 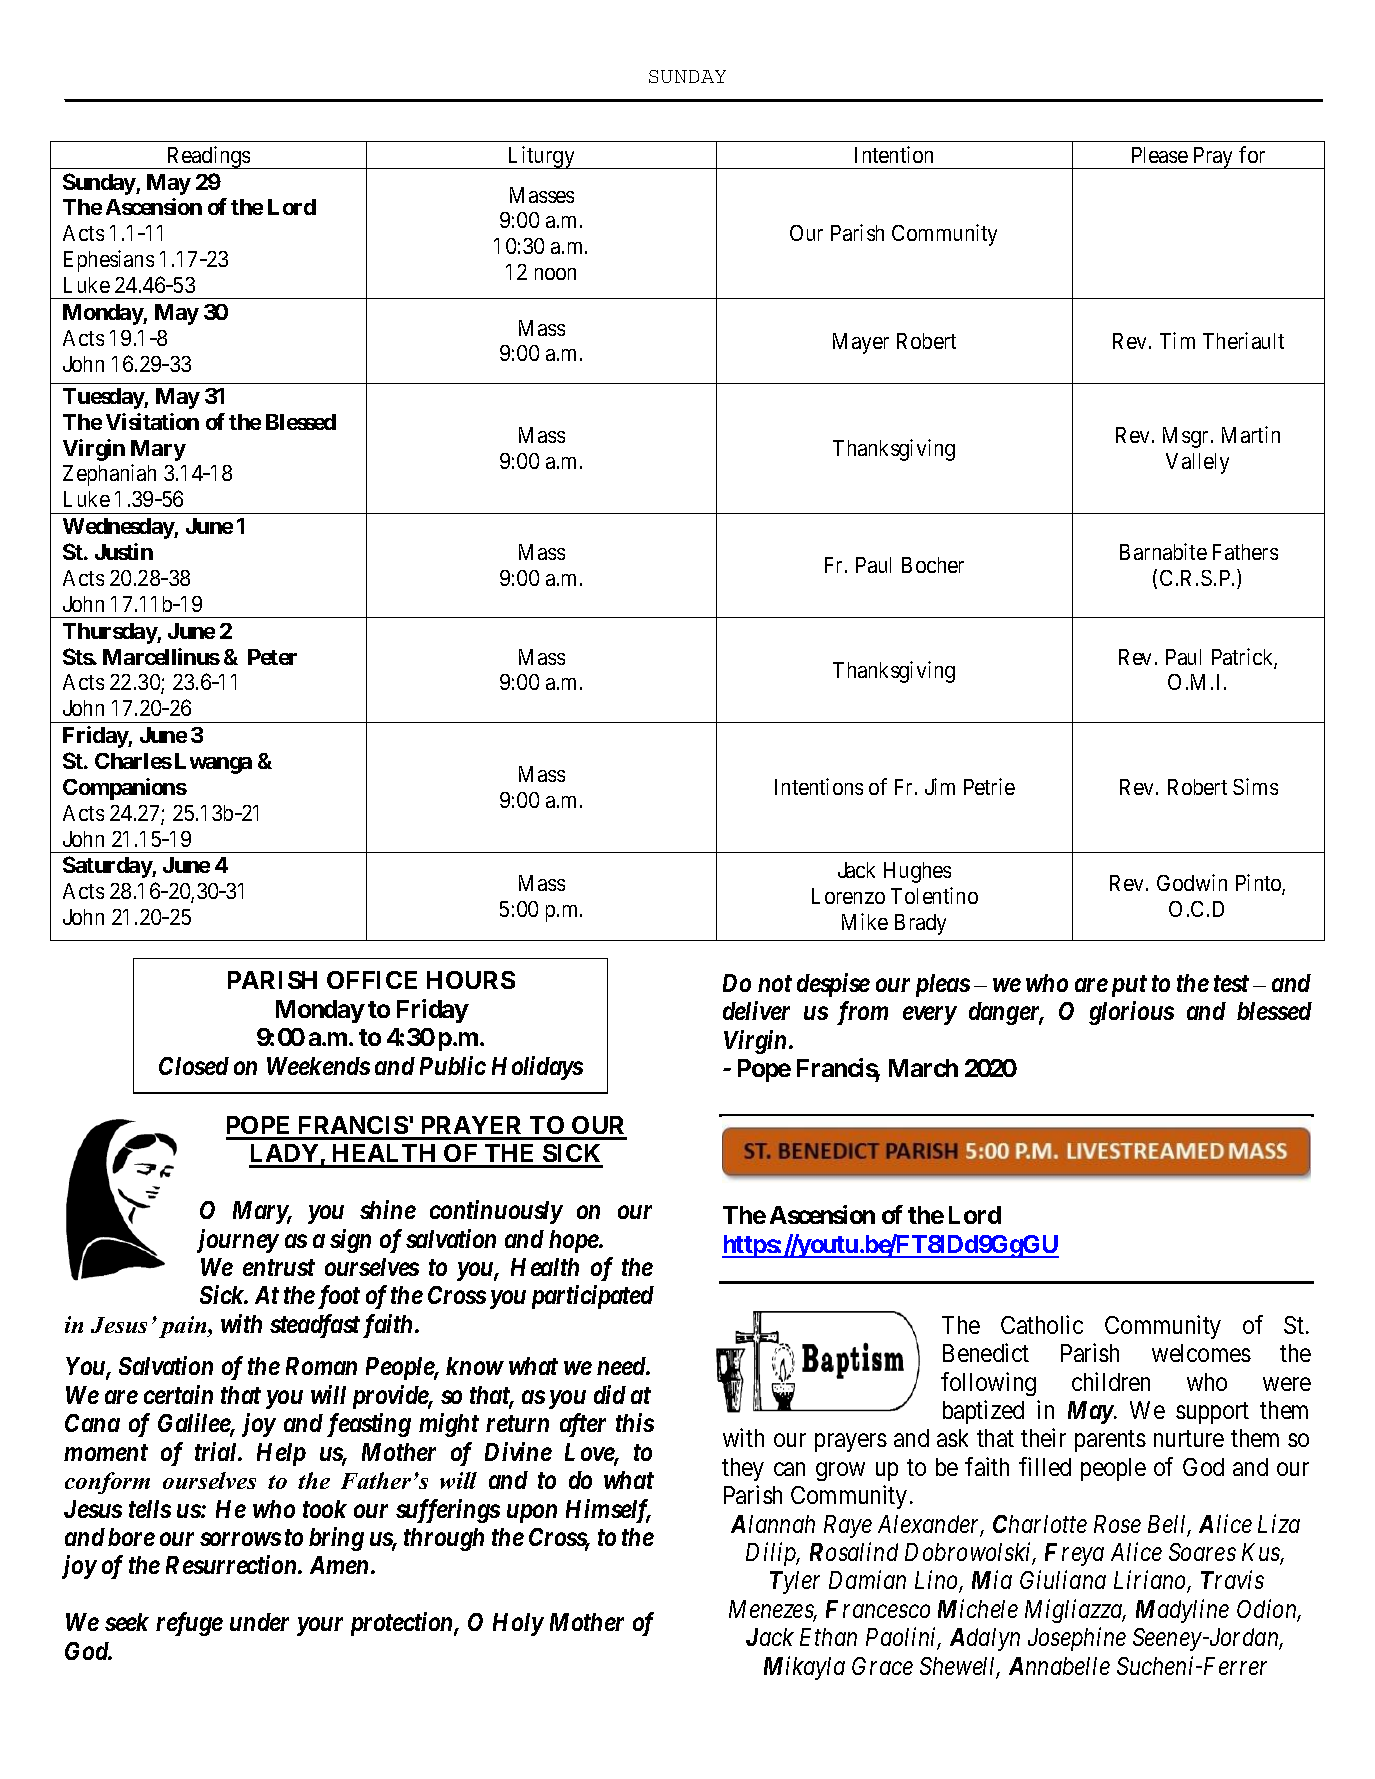 What do you see at coordinates (1077, 1639) in the page?
I see `Josephine` at bounding box center [1077, 1639].
